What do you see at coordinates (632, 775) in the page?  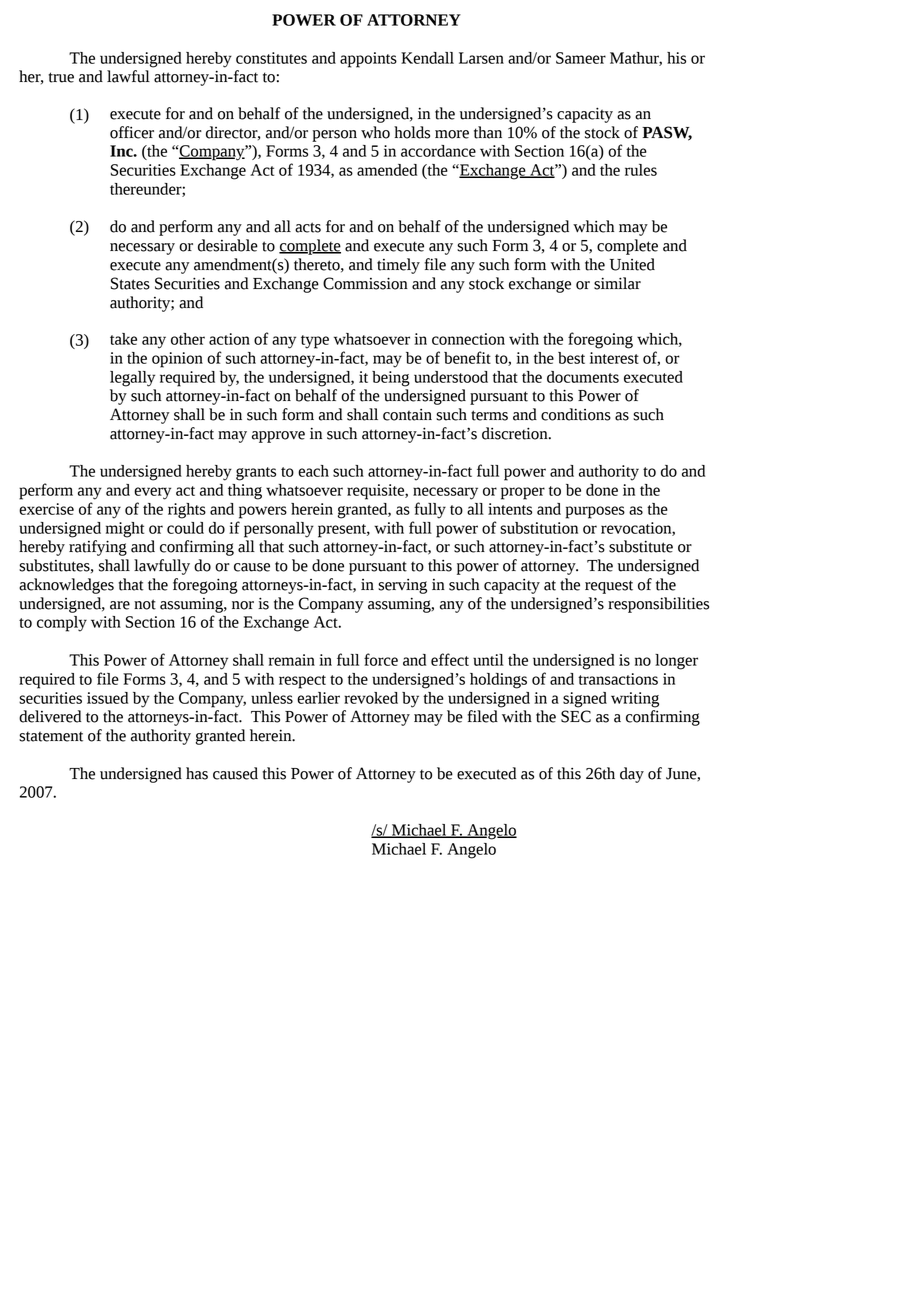 I see `day` at bounding box center [632, 775].
